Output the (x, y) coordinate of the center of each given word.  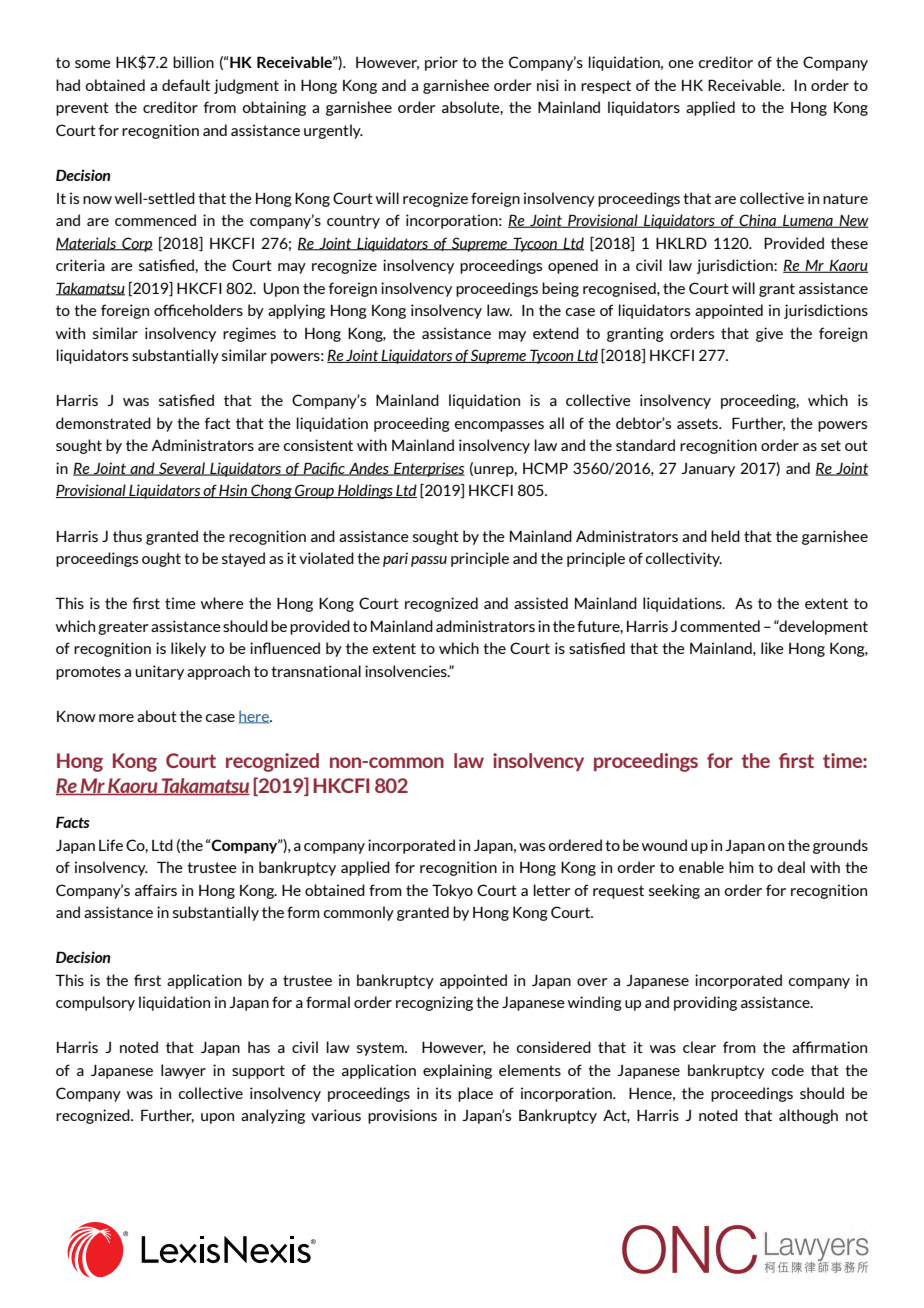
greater (123, 628)
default (186, 85)
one (681, 64)
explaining (457, 1071)
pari (395, 559)
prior (441, 63)
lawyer (183, 1071)
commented (720, 626)
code (788, 1070)
